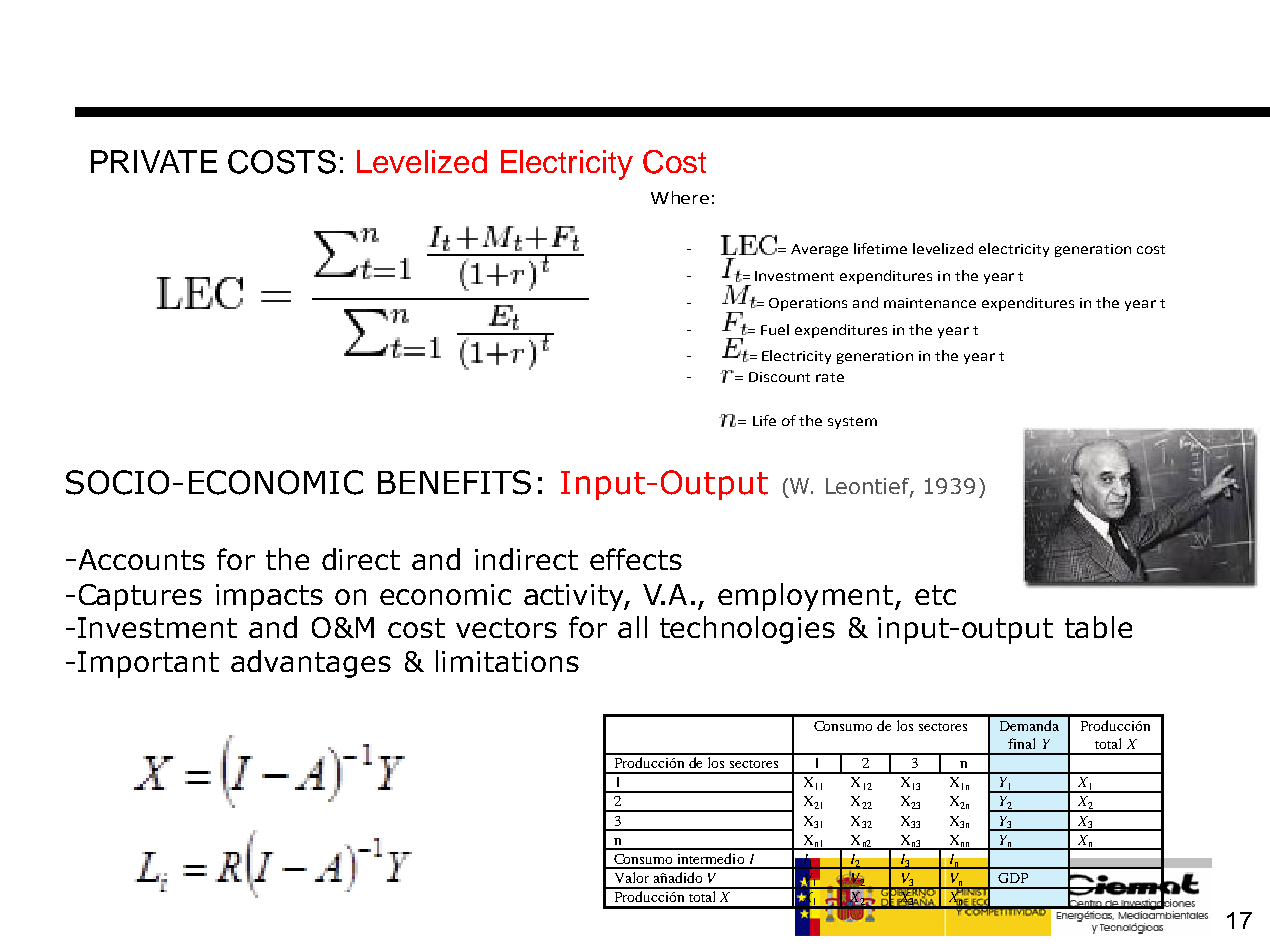 This image has height=952, width=1270. I want to click on Discount, so click(779, 377).
